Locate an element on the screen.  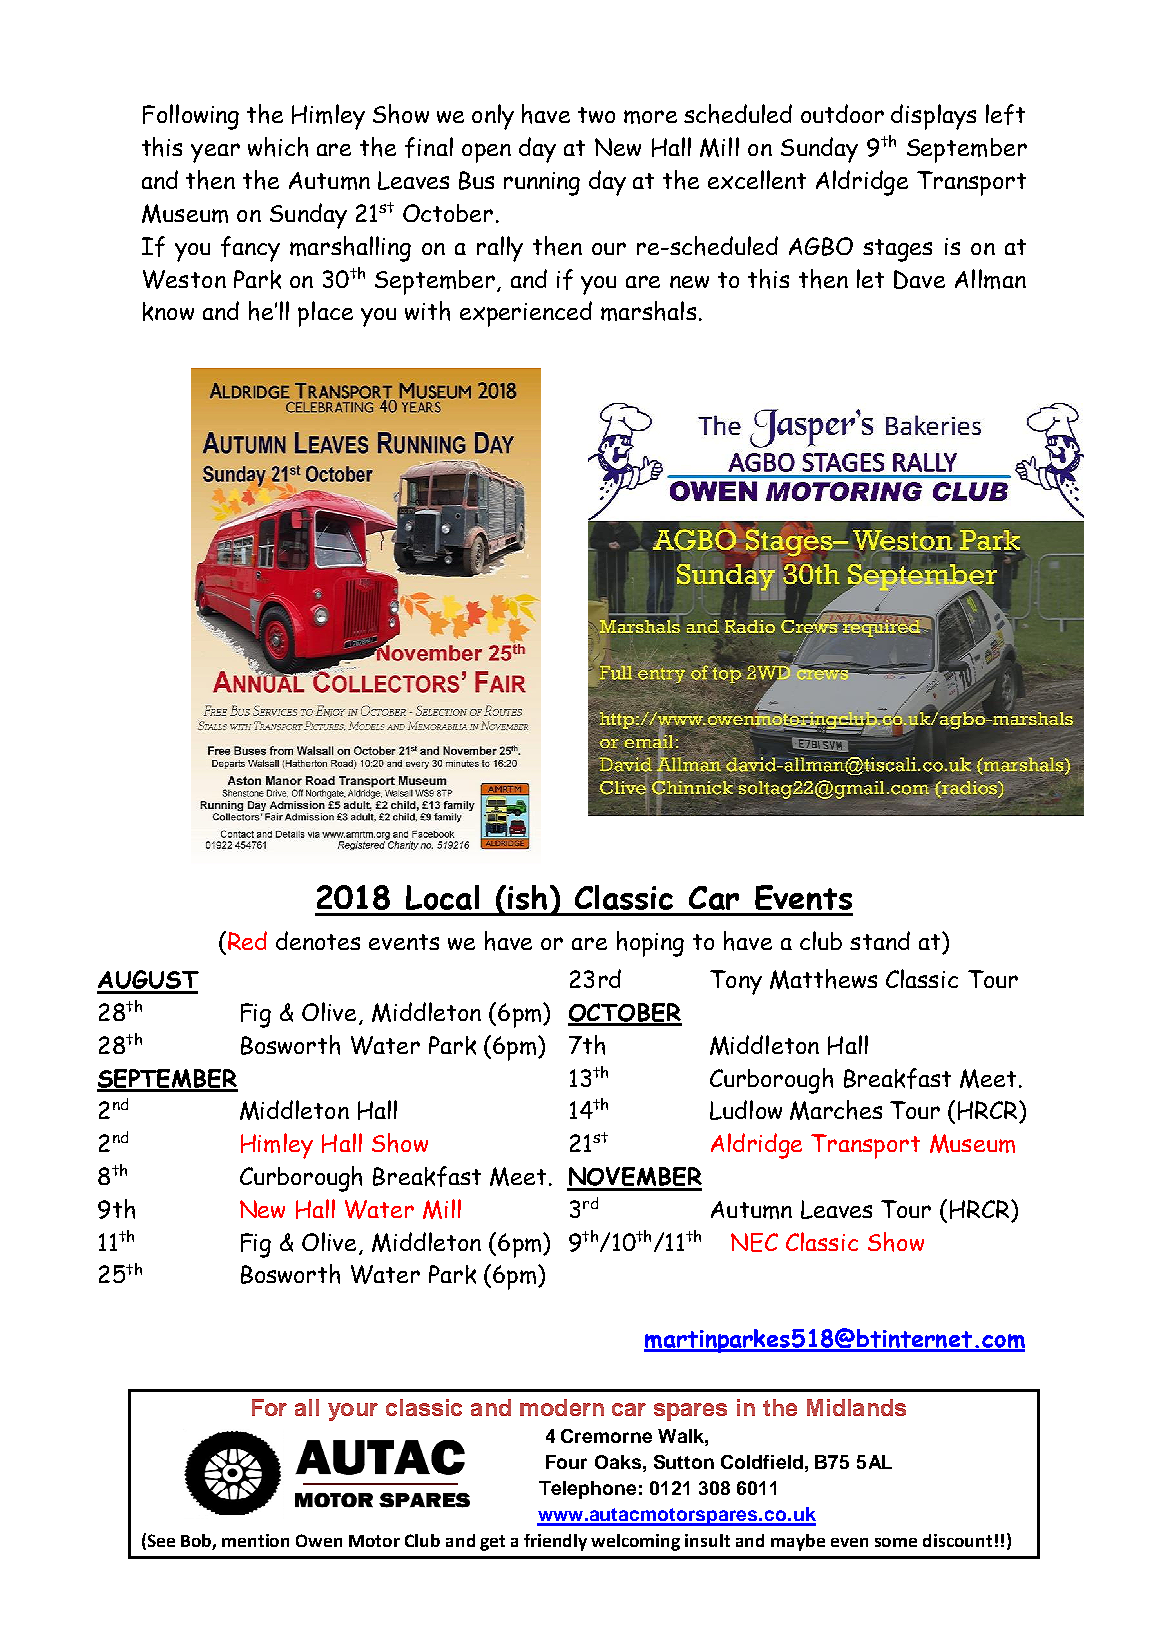
place is located at coordinates (325, 314).
